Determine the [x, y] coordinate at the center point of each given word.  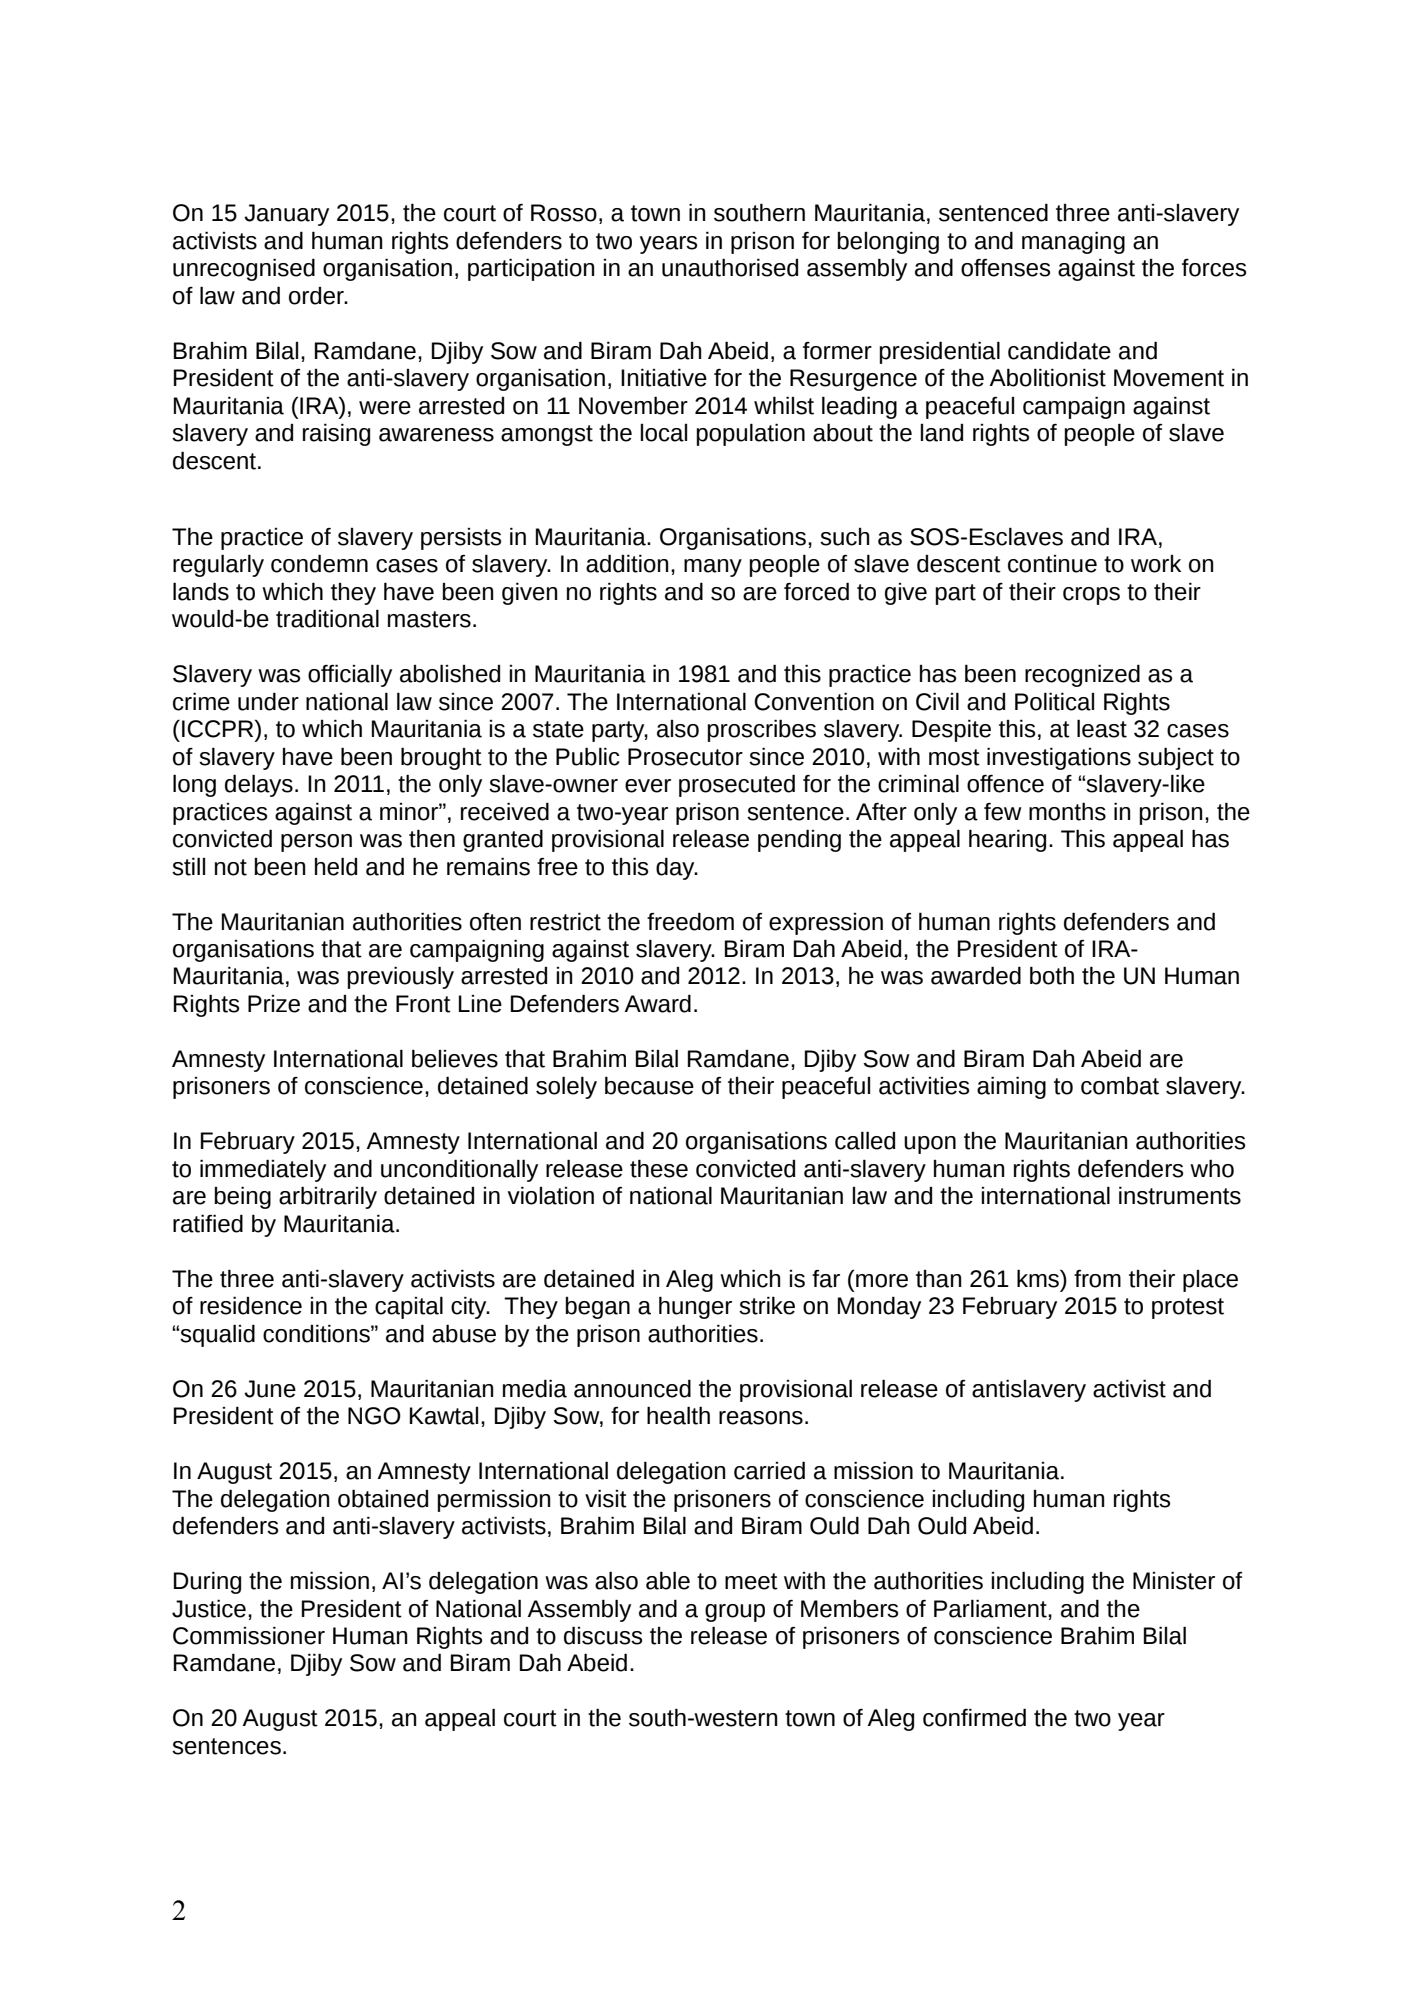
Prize [274, 1004]
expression [826, 924]
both [1052, 975]
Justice [209, 1608]
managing [1073, 242]
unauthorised [730, 267]
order [317, 296]
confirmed [974, 1717]
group [735, 1613]
